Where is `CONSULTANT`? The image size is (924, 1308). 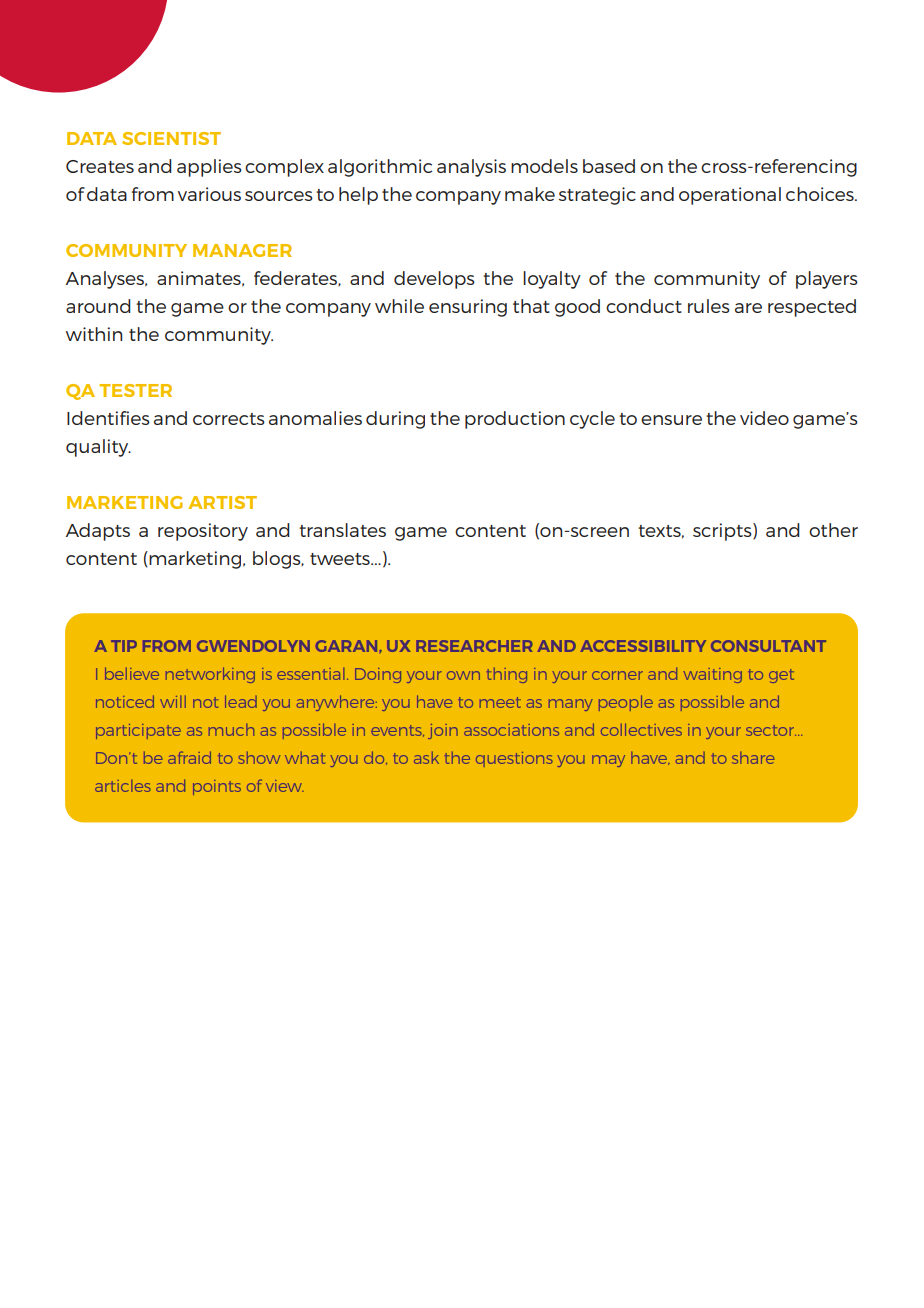
CONSULTANT is located at coordinates (768, 646).
